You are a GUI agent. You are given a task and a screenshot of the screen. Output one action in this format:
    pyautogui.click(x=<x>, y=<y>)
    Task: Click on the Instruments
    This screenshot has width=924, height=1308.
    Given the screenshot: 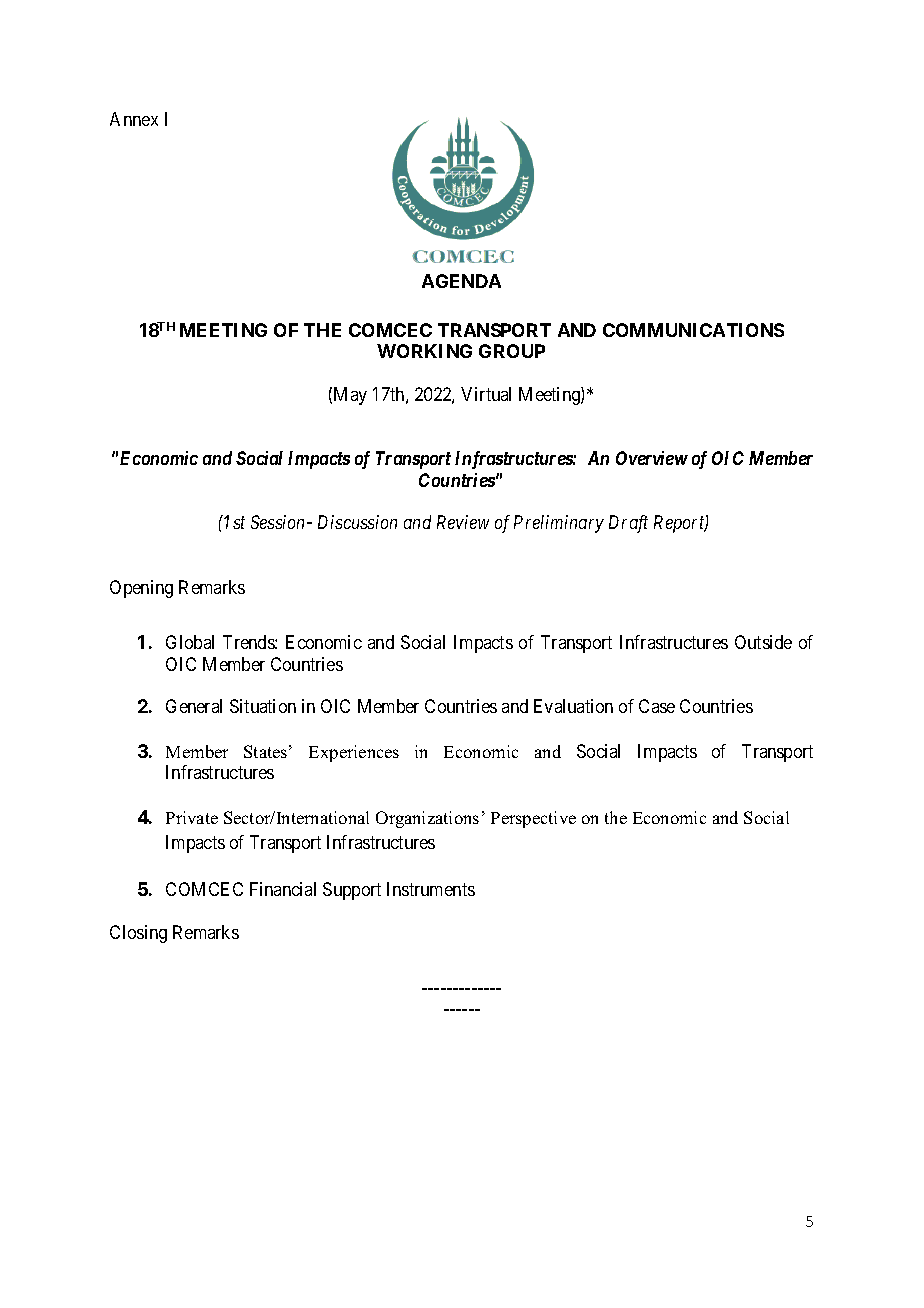 What is the action you would take?
    pyautogui.click(x=431, y=889)
